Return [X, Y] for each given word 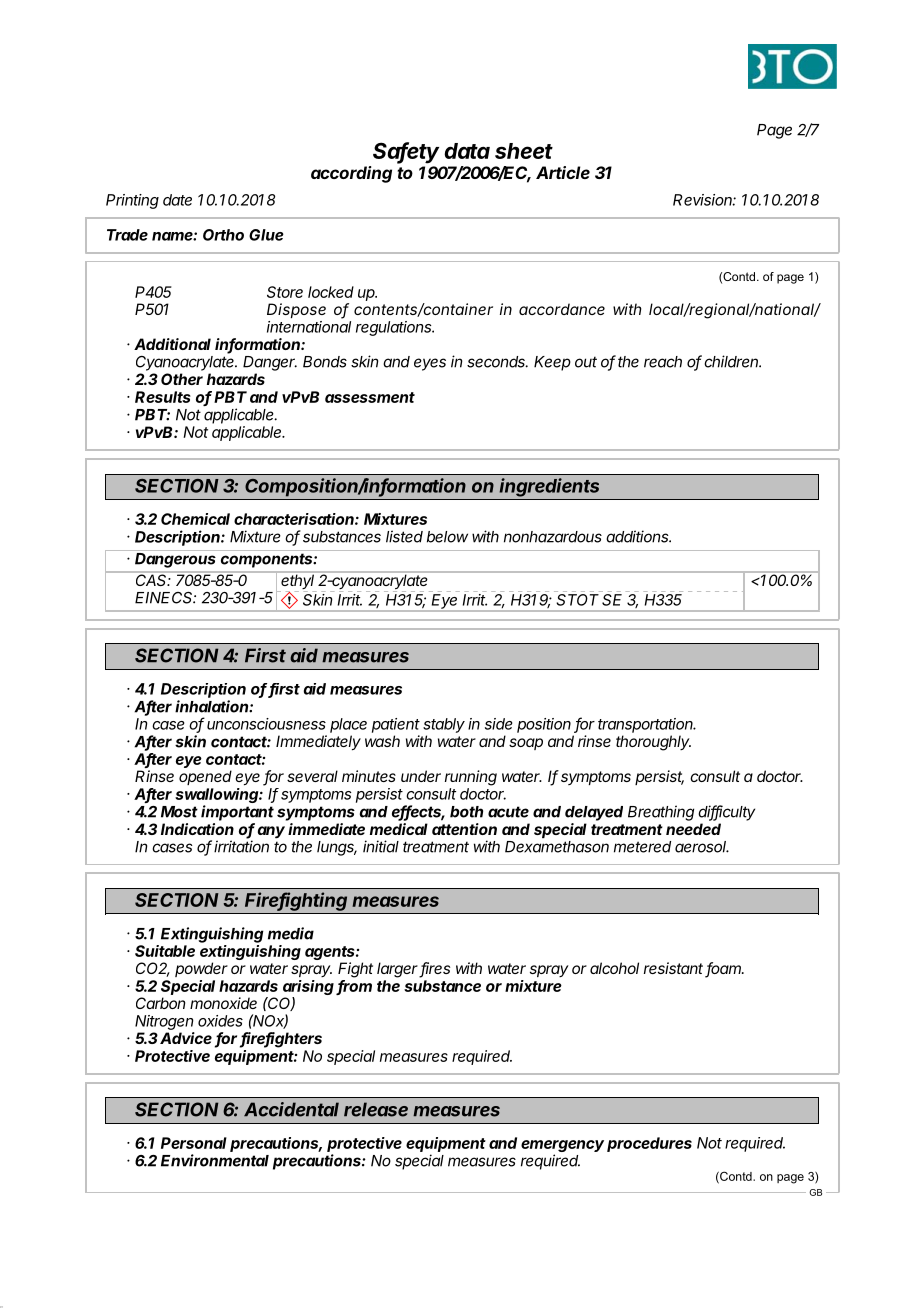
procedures [649, 1144]
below [447, 537]
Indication [197, 829]
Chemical [195, 519]
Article [563, 172]
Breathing [661, 813]
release [376, 1109]
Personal [194, 1143]
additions [638, 536]
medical [399, 829]
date [177, 200]
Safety [406, 153]
